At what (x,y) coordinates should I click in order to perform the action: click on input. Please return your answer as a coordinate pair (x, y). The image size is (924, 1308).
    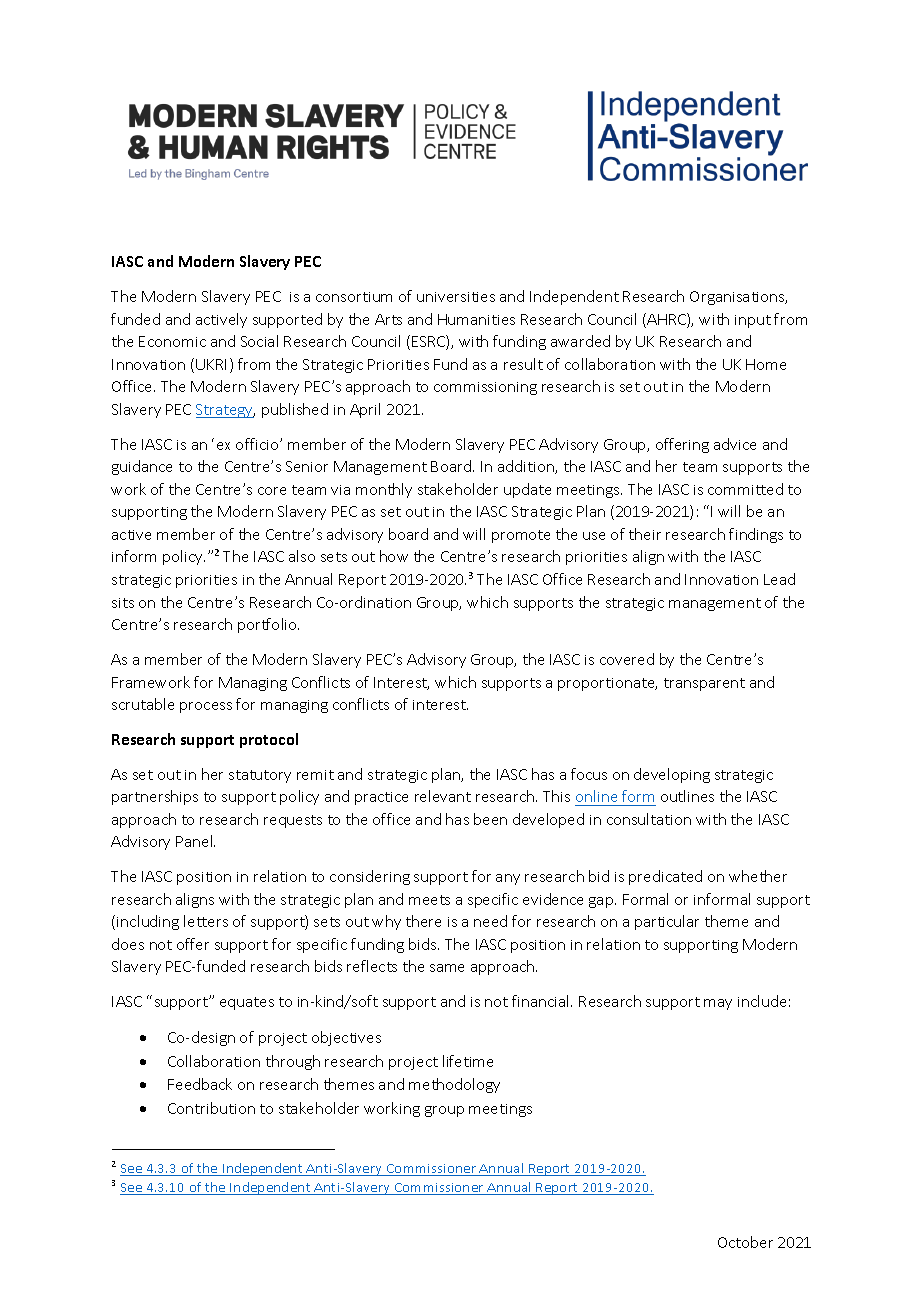
    Looking at the image, I should click on (753, 321).
